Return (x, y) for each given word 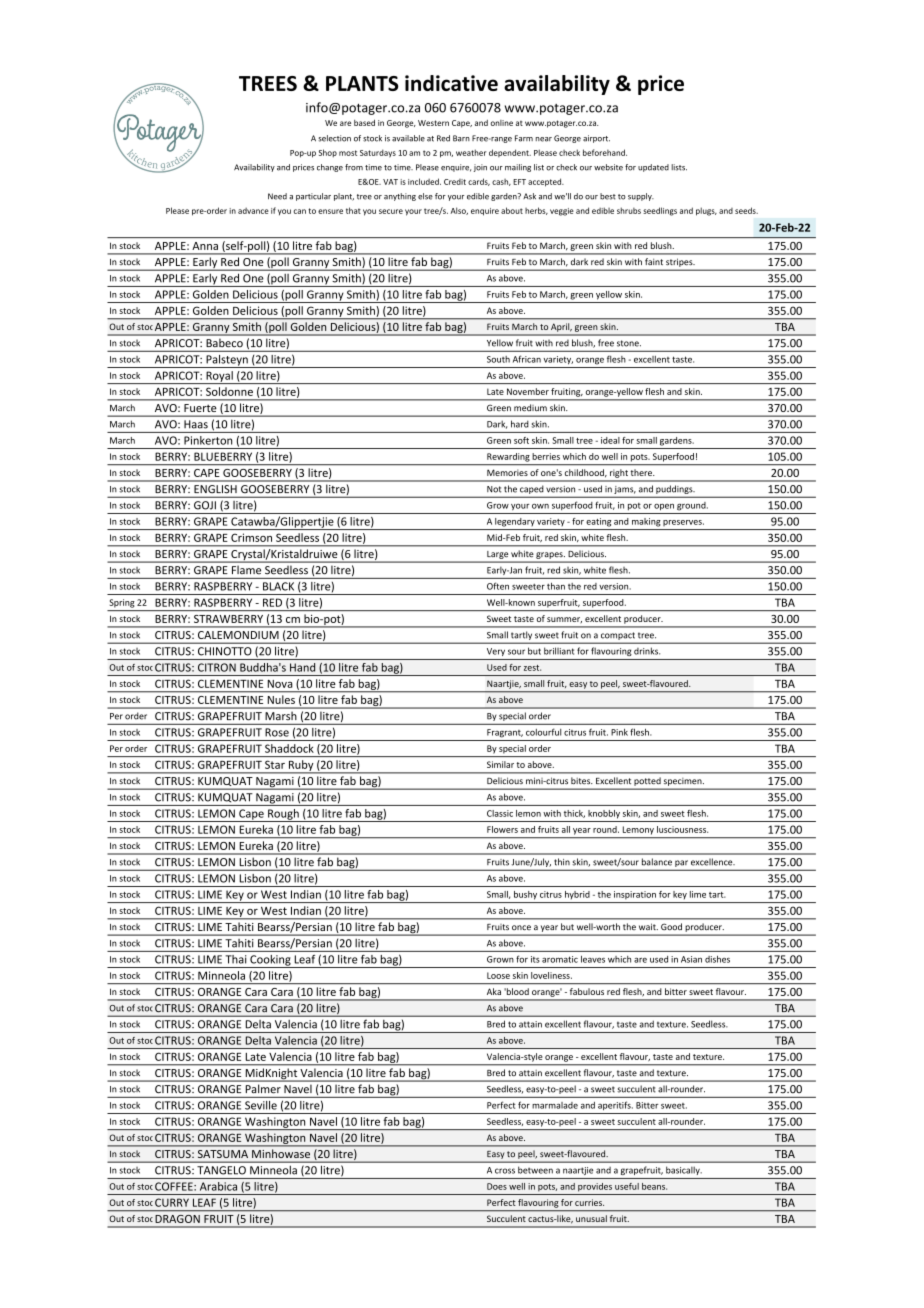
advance (253, 211)
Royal (219, 377)
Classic (500, 813)
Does (497, 1186)
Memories (507, 473)
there (642, 472)
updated (653, 168)
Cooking (270, 961)
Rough (283, 815)
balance (657, 862)
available (408, 138)
